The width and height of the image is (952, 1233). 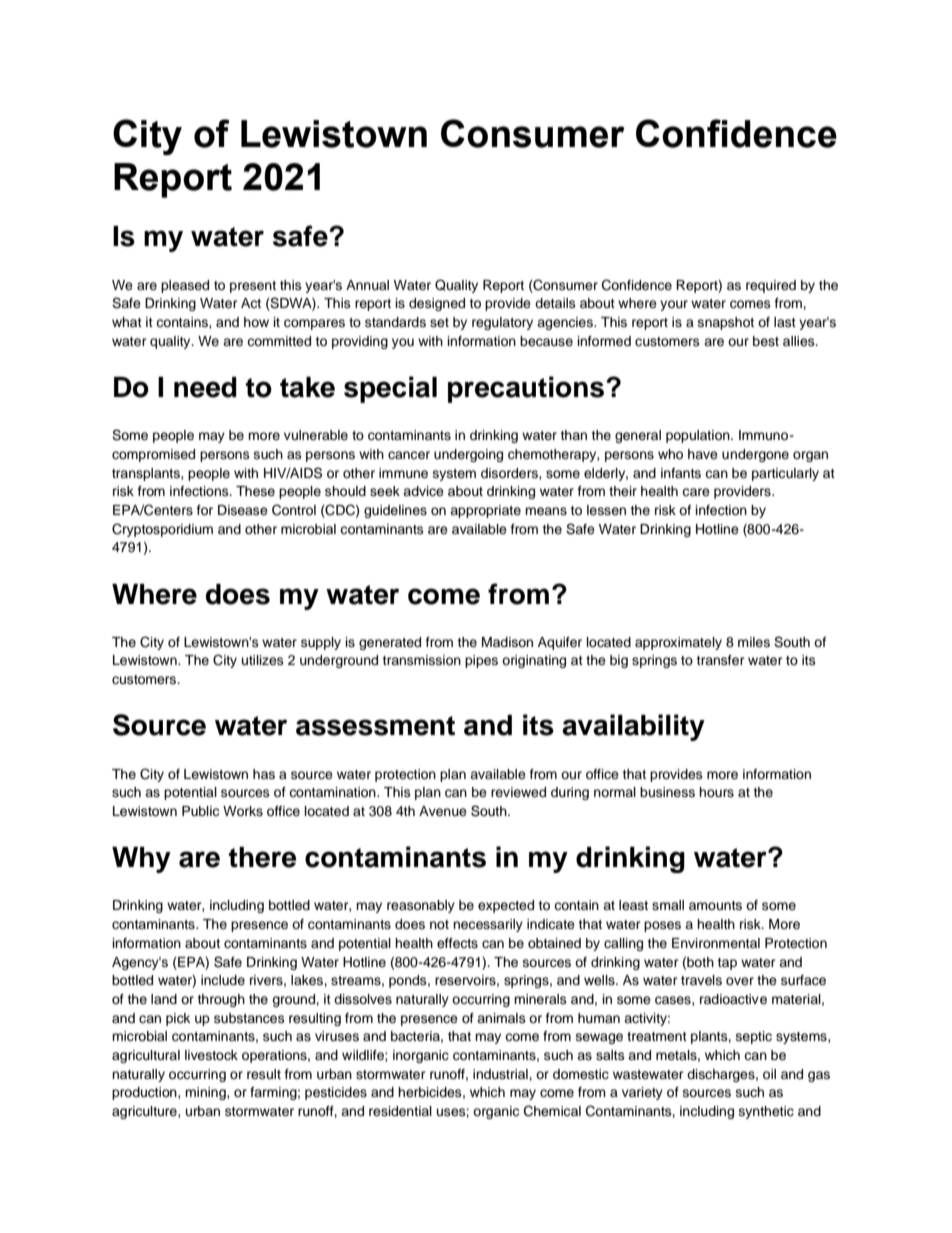 I want to click on utilizes, so click(x=263, y=660).
